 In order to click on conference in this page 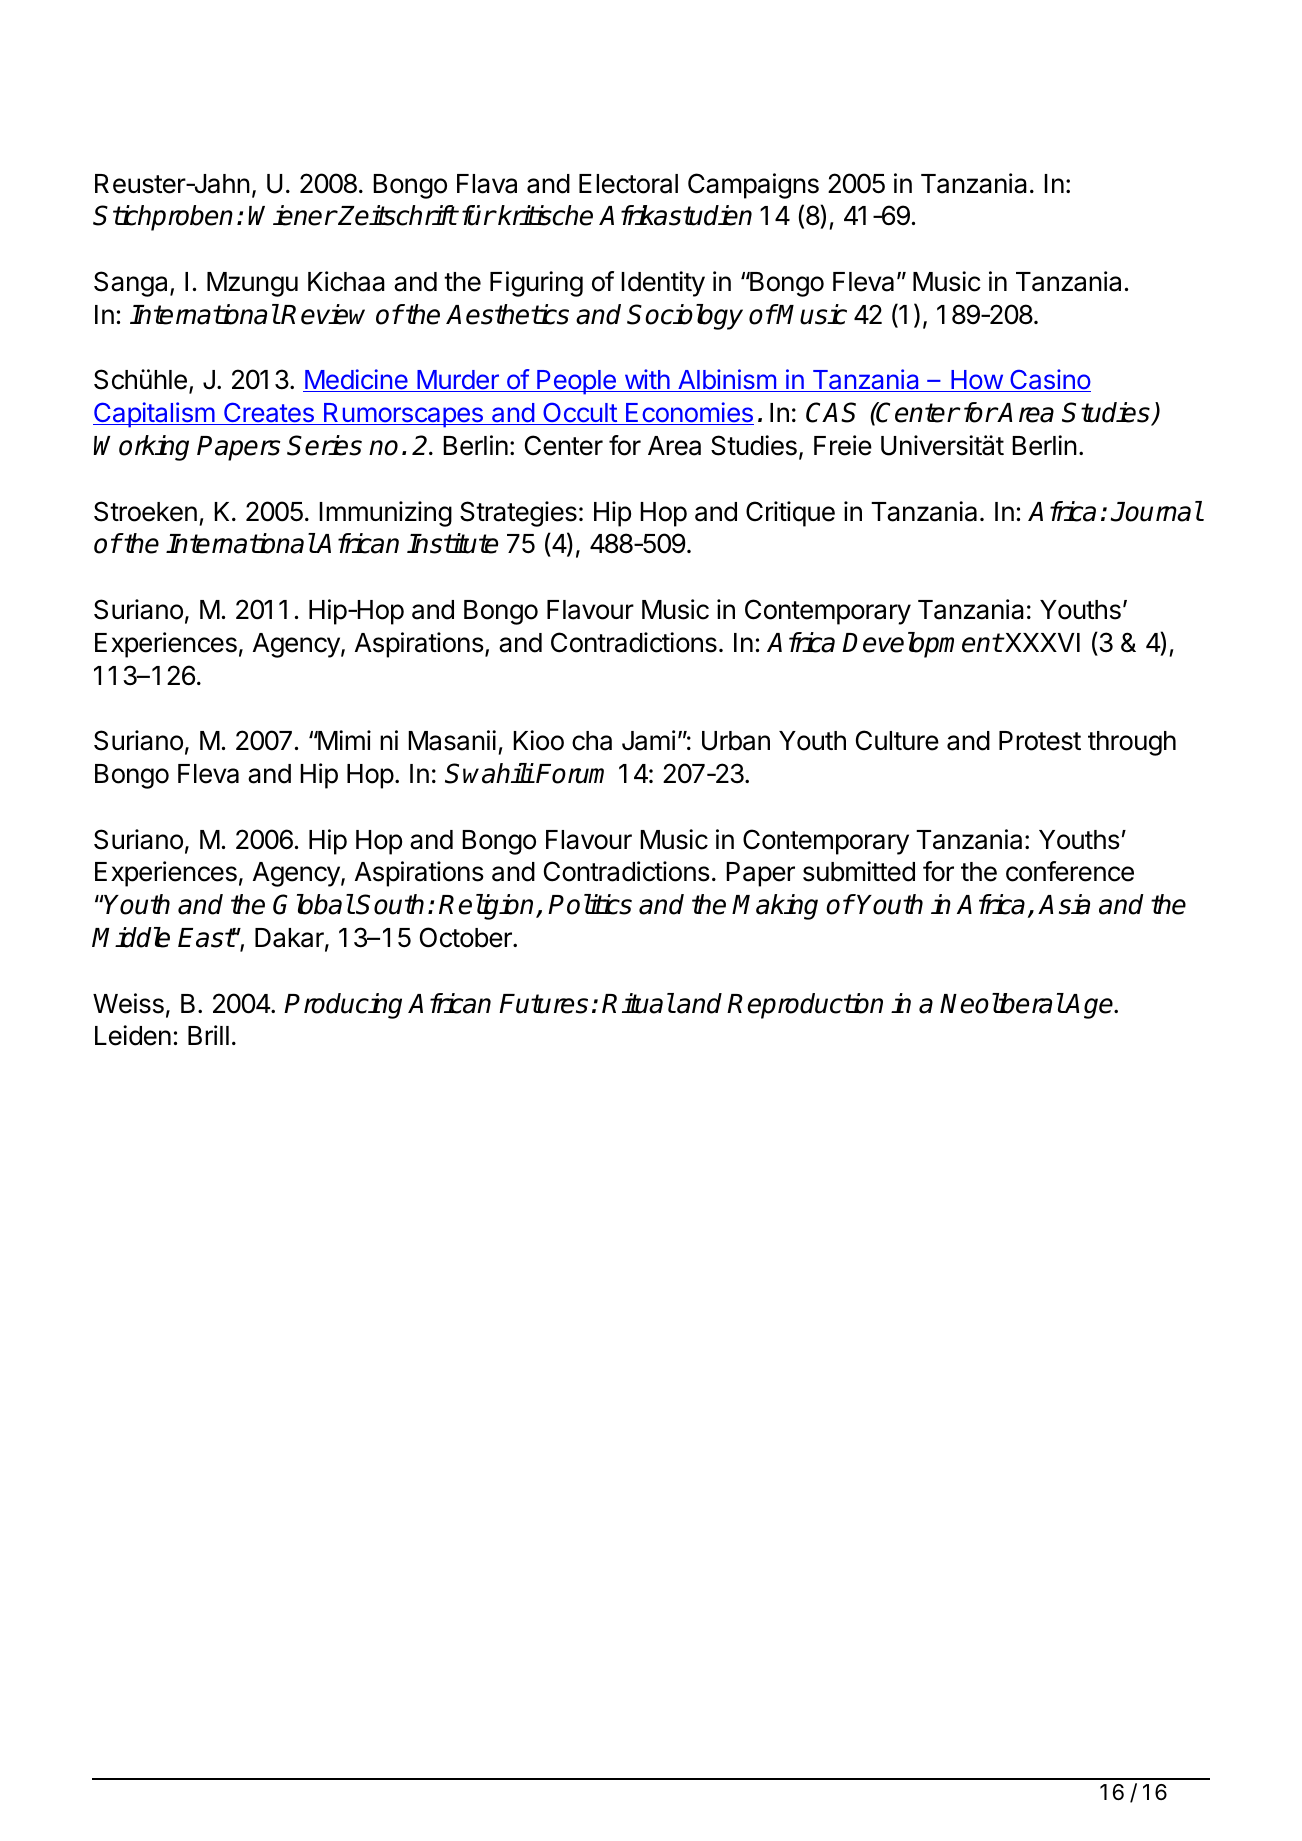, I will do `click(1070, 871)`.
